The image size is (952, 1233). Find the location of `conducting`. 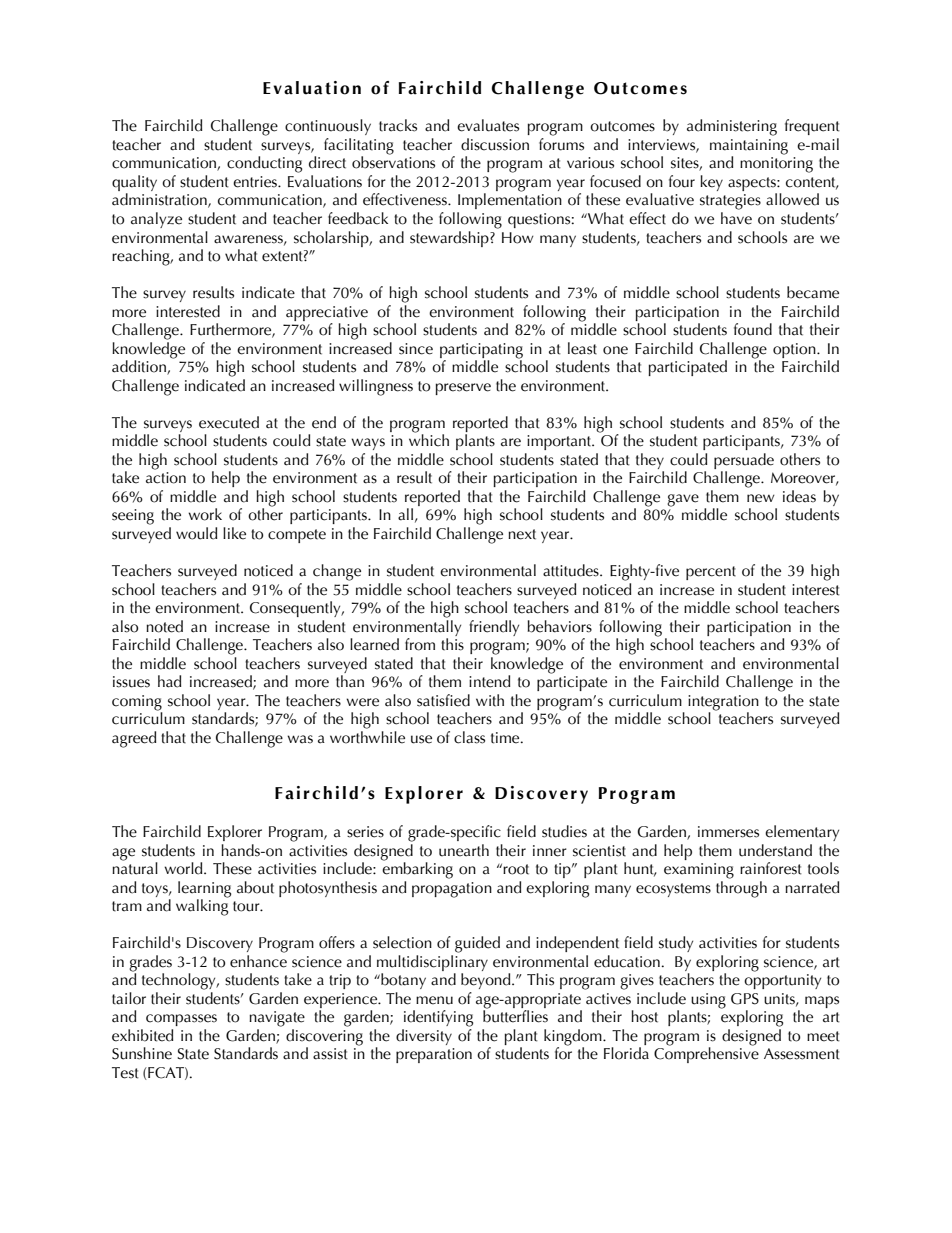

conducting is located at coordinates (264, 164).
